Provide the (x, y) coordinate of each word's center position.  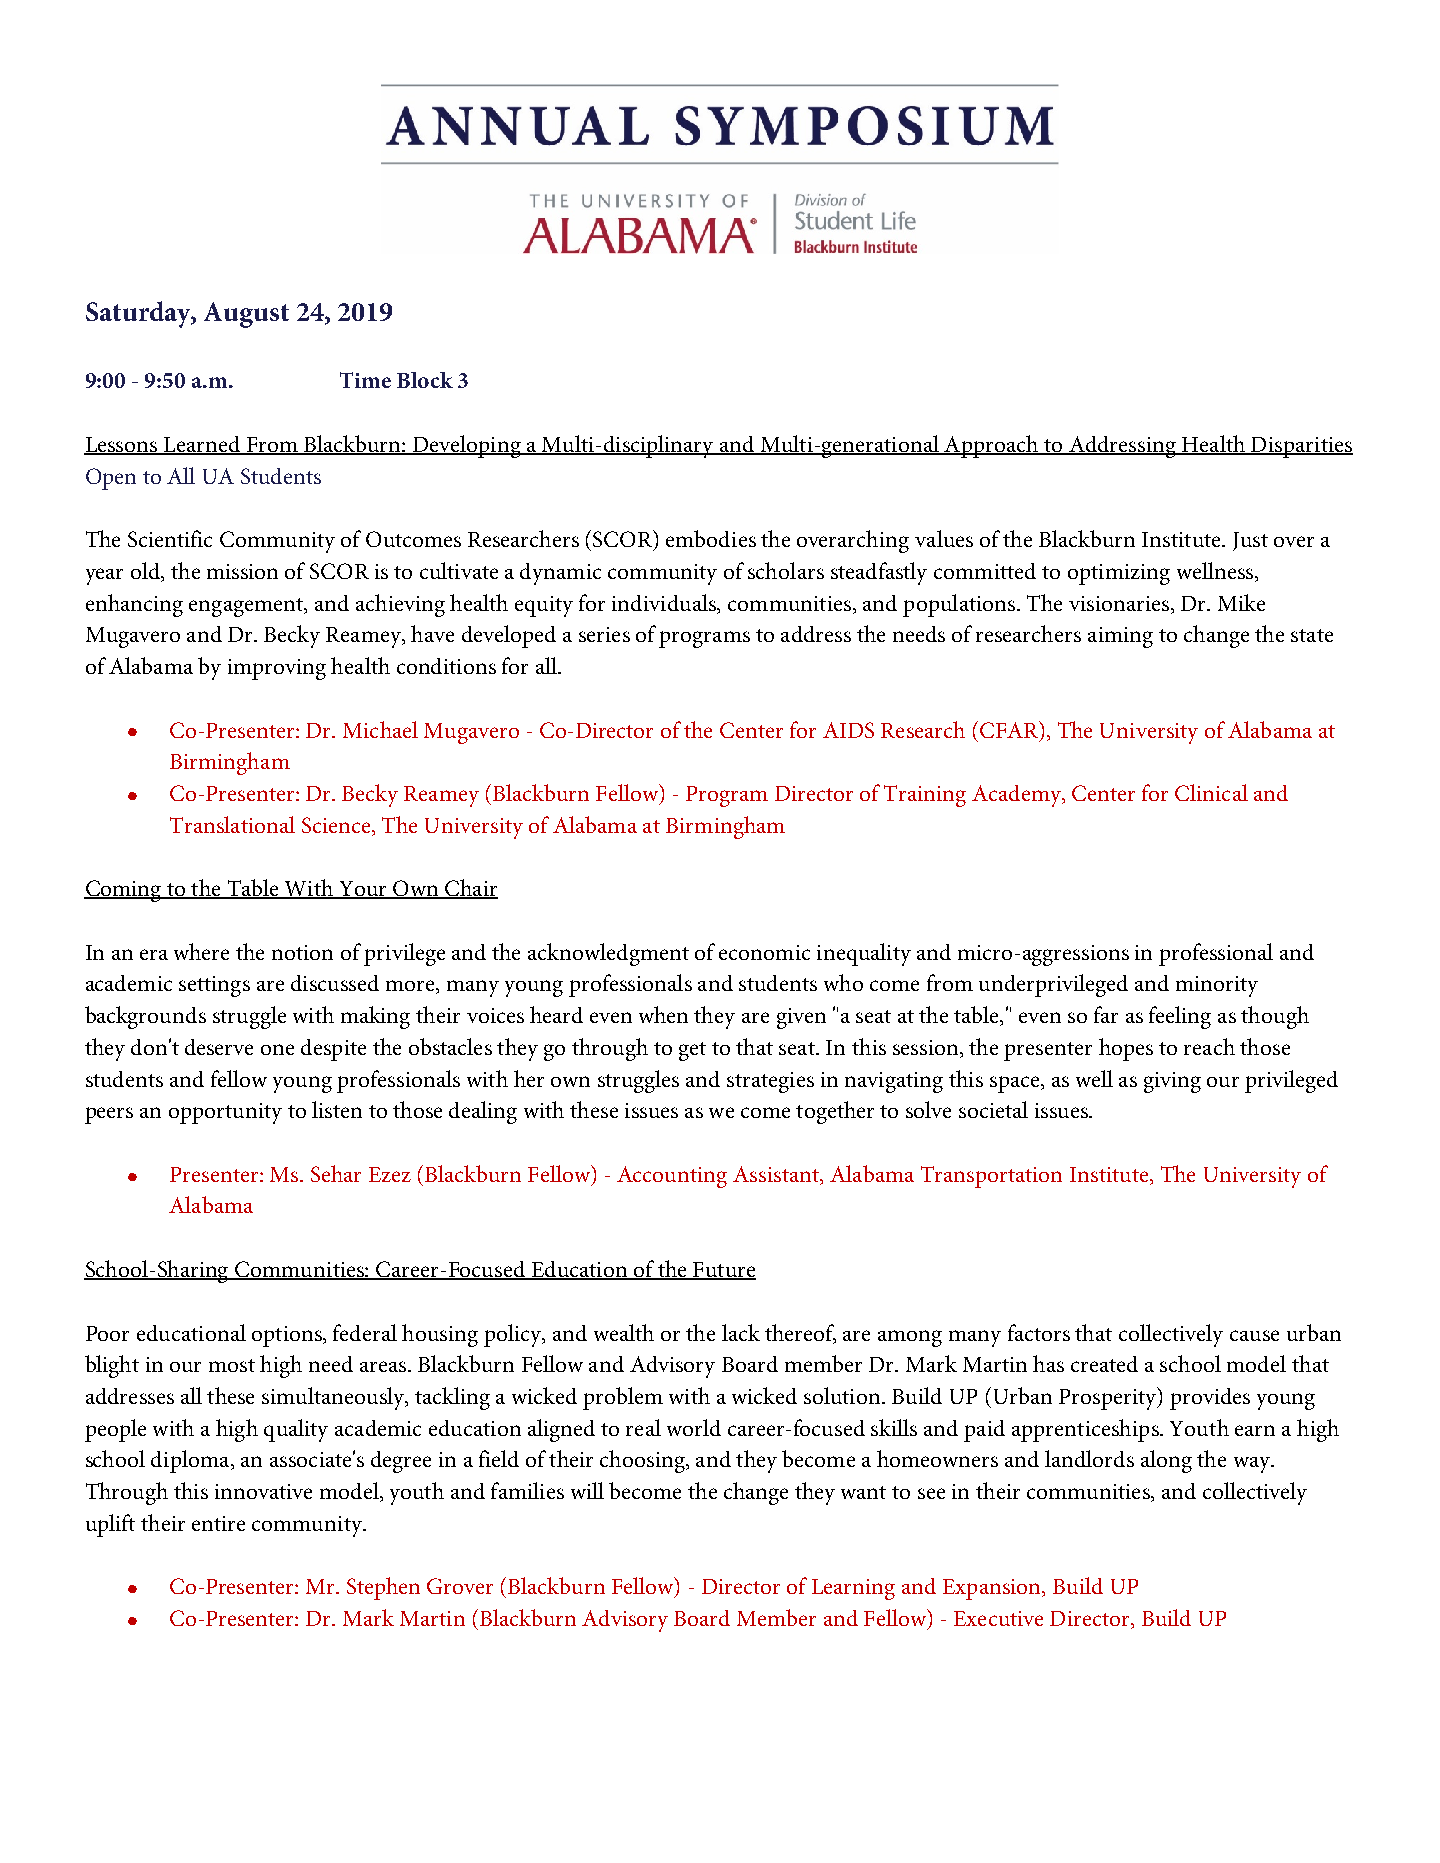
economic (764, 952)
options (288, 1336)
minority (1217, 986)
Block (425, 380)
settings (214, 986)
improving (277, 669)
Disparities (1301, 447)
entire (218, 1523)
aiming (1120, 637)
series (604, 634)
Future (723, 1271)
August (246, 315)
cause (1254, 1335)
